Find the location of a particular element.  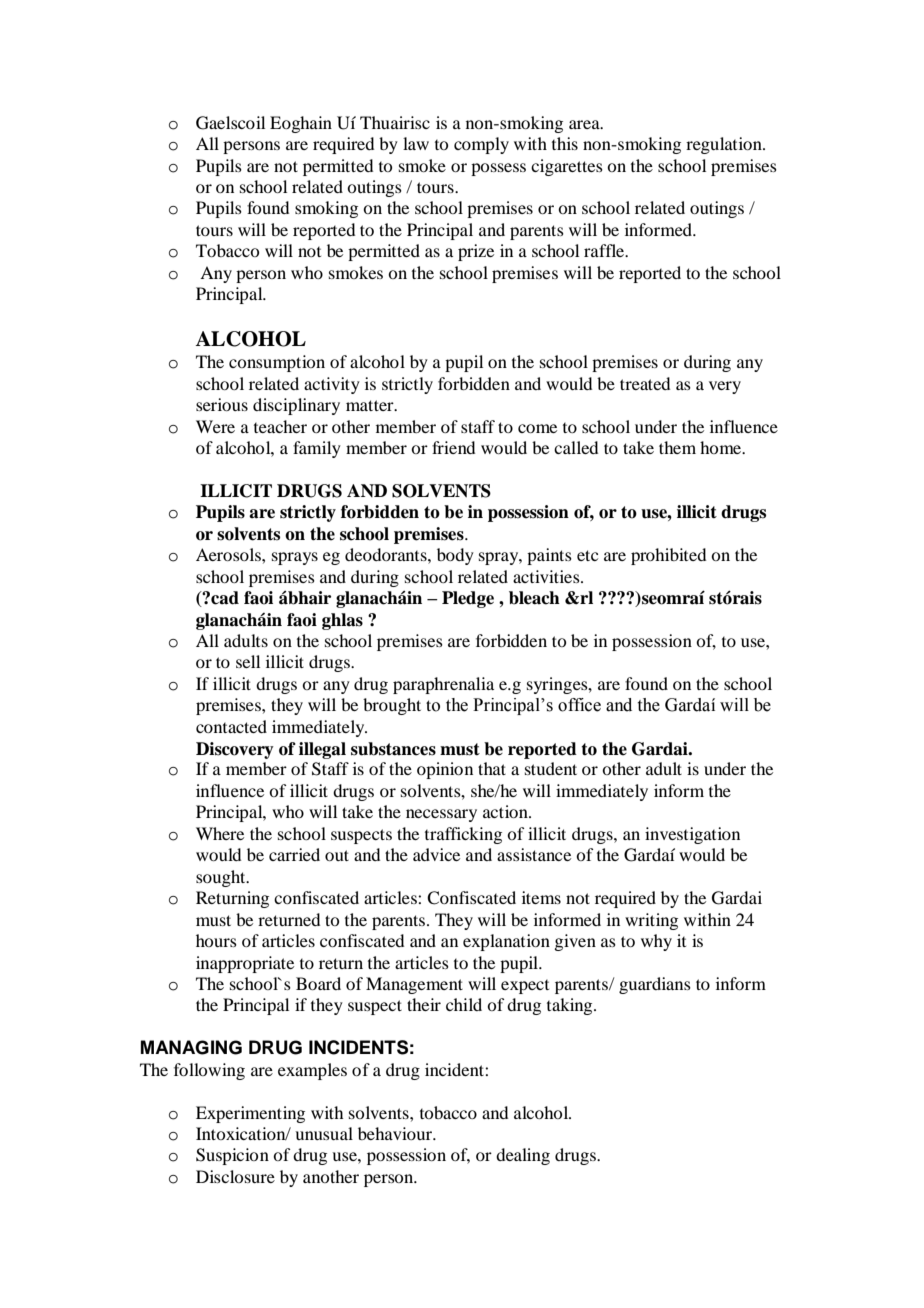

regulation is located at coordinates (725, 145).
